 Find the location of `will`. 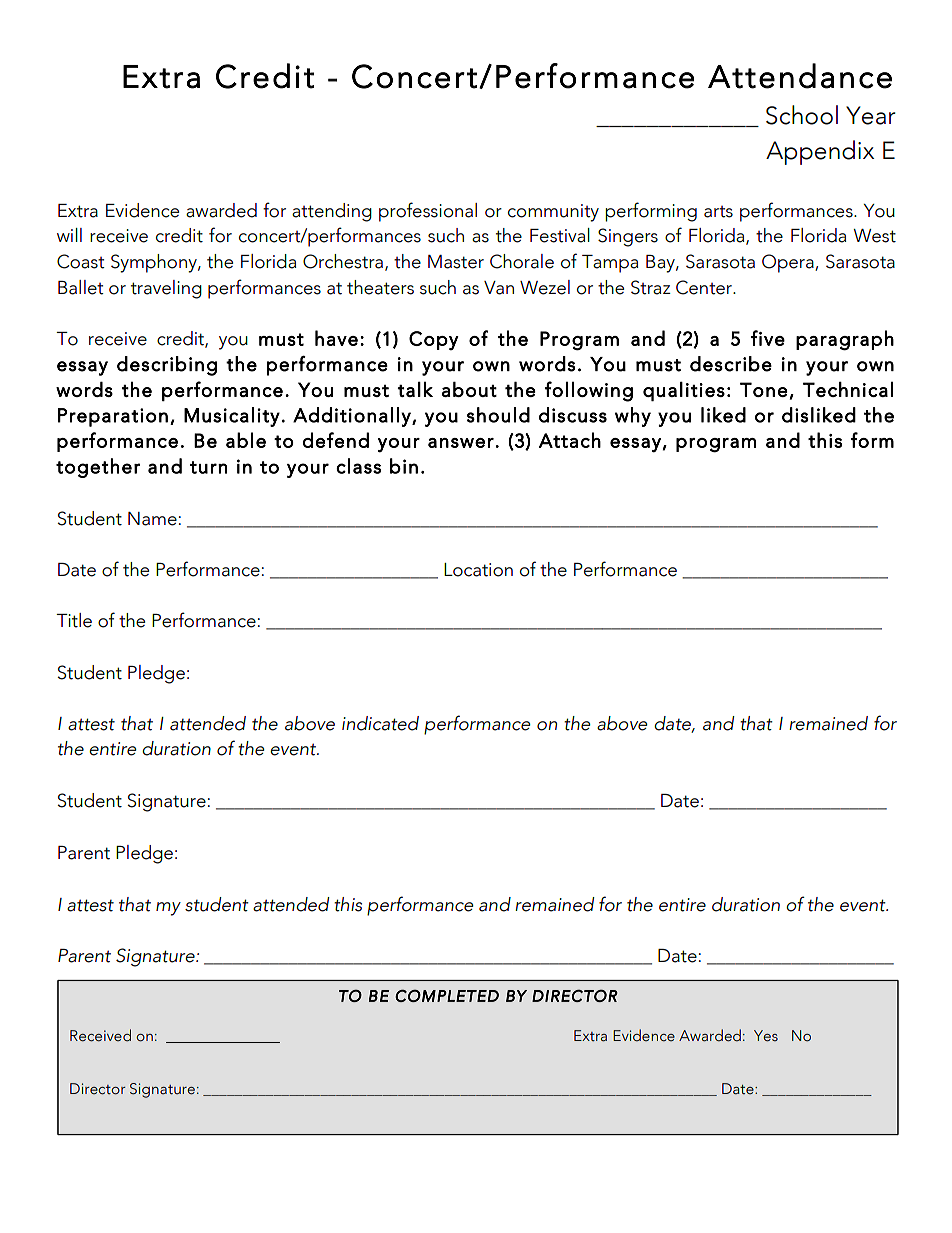

will is located at coordinates (69, 235).
